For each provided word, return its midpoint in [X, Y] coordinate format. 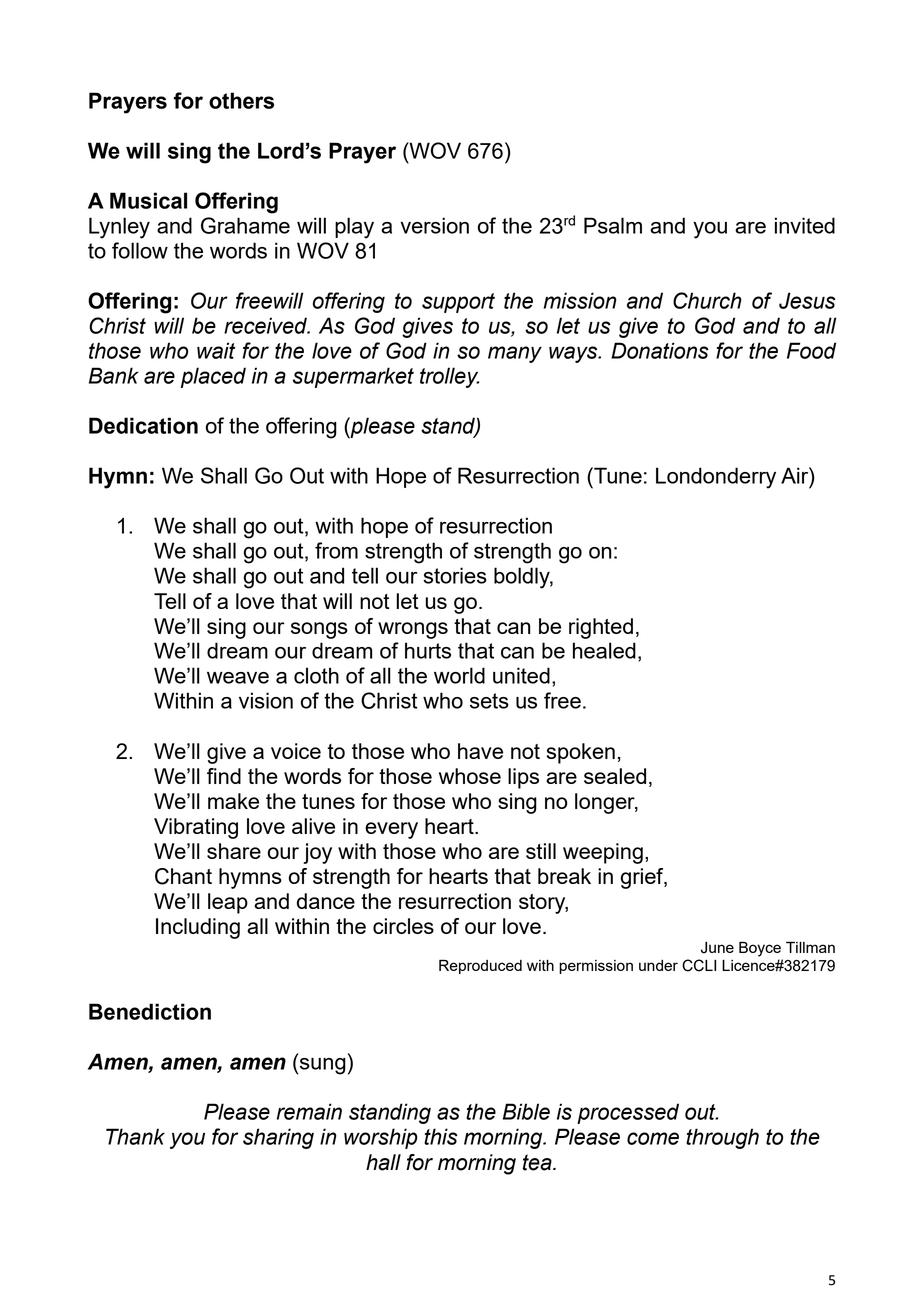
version [434, 225]
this [441, 1136]
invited [805, 225]
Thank [135, 1136]
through [722, 1138]
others [241, 100]
